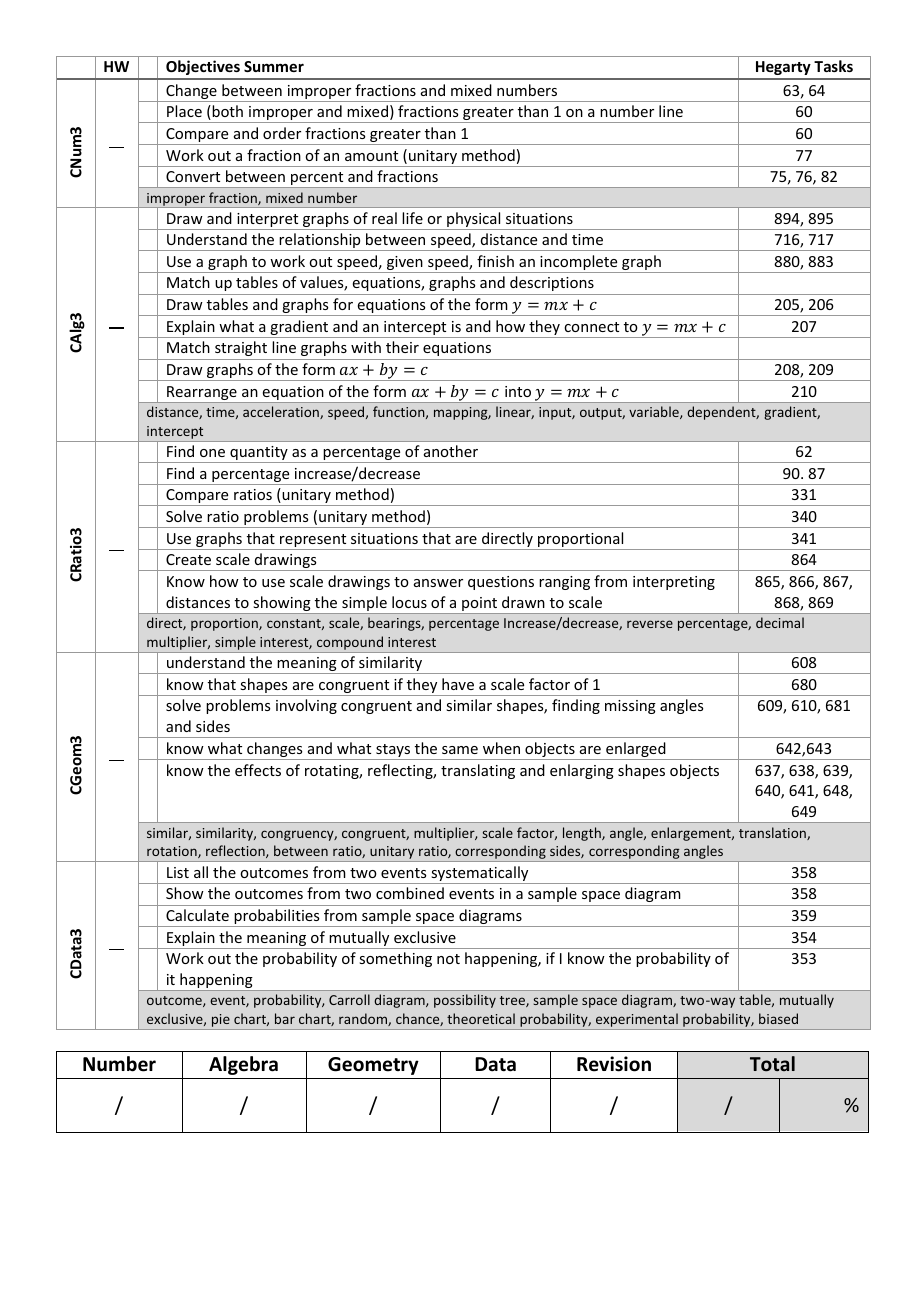 This page has width=924, height=1308. I want to click on theoretical, so click(481, 1018).
